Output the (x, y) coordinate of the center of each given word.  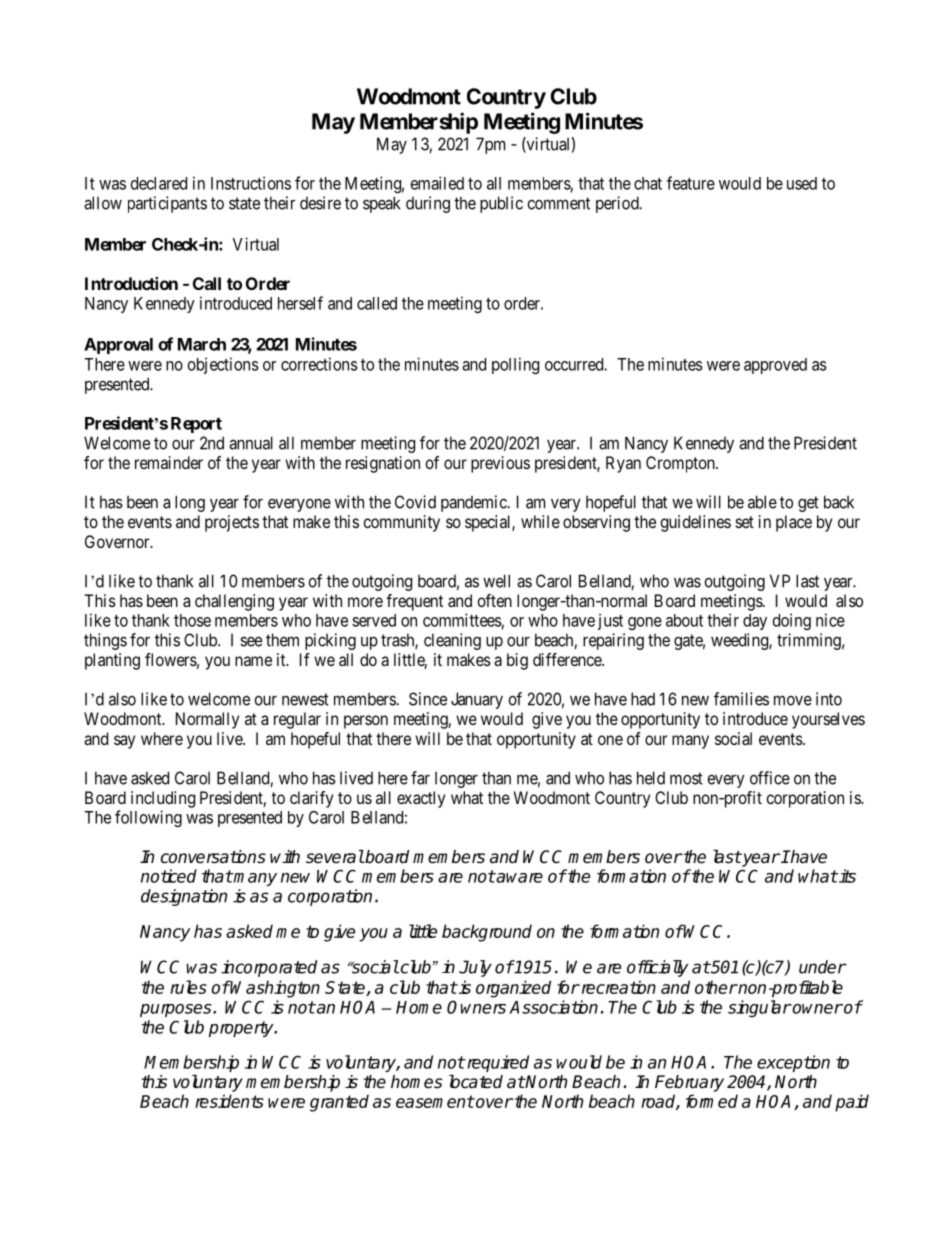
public (501, 204)
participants (167, 204)
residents (229, 1101)
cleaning (452, 641)
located (476, 1082)
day (755, 622)
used (802, 183)
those (192, 620)
